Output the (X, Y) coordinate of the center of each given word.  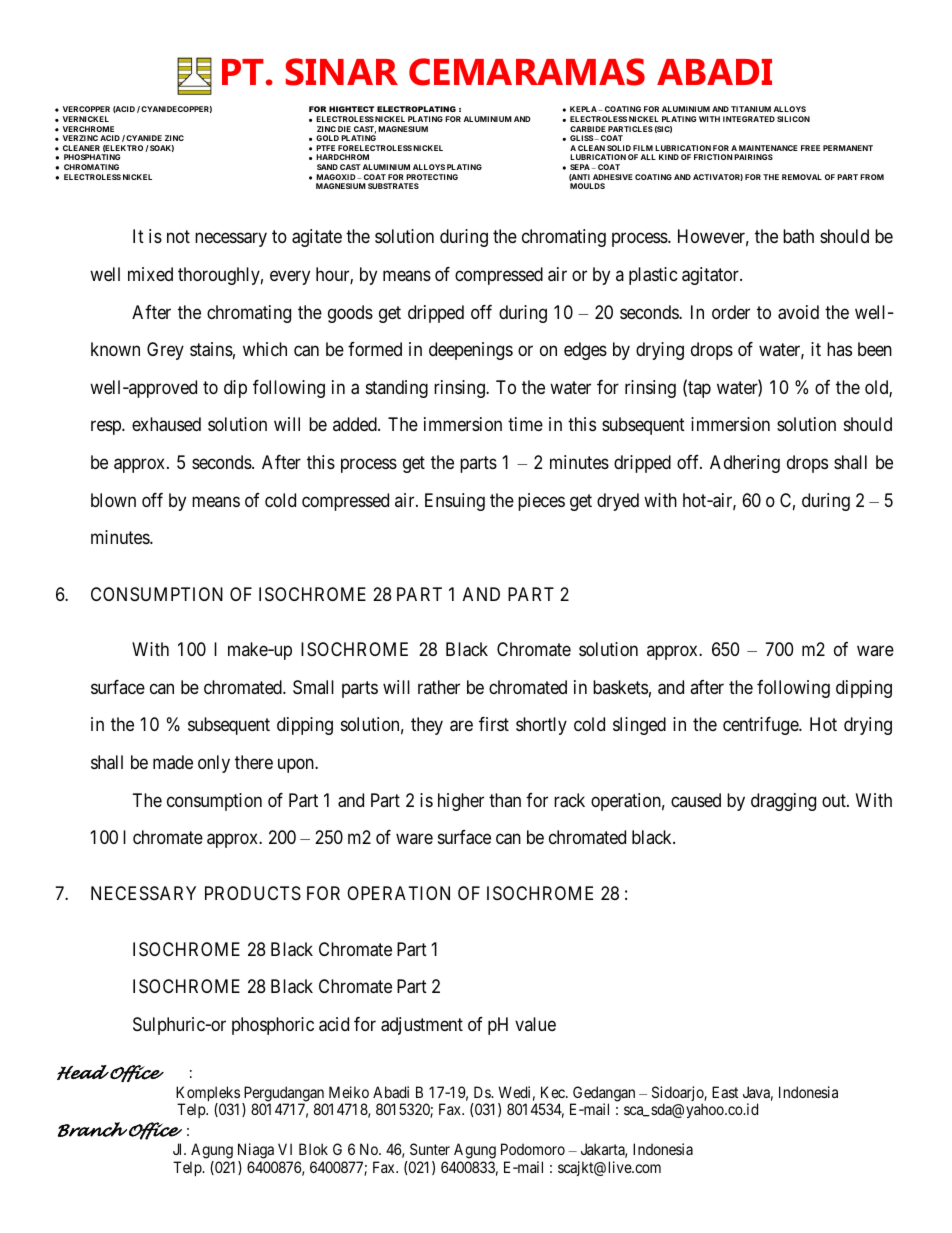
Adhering (745, 464)
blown (113, 500)
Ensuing (455, 502)
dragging (783, 802)
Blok (313, 1149)
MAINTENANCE (768, 148)
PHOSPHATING (92, 157)
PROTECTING (432, 177)
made (173, 762)
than (505, 800)
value (535, 1024)
